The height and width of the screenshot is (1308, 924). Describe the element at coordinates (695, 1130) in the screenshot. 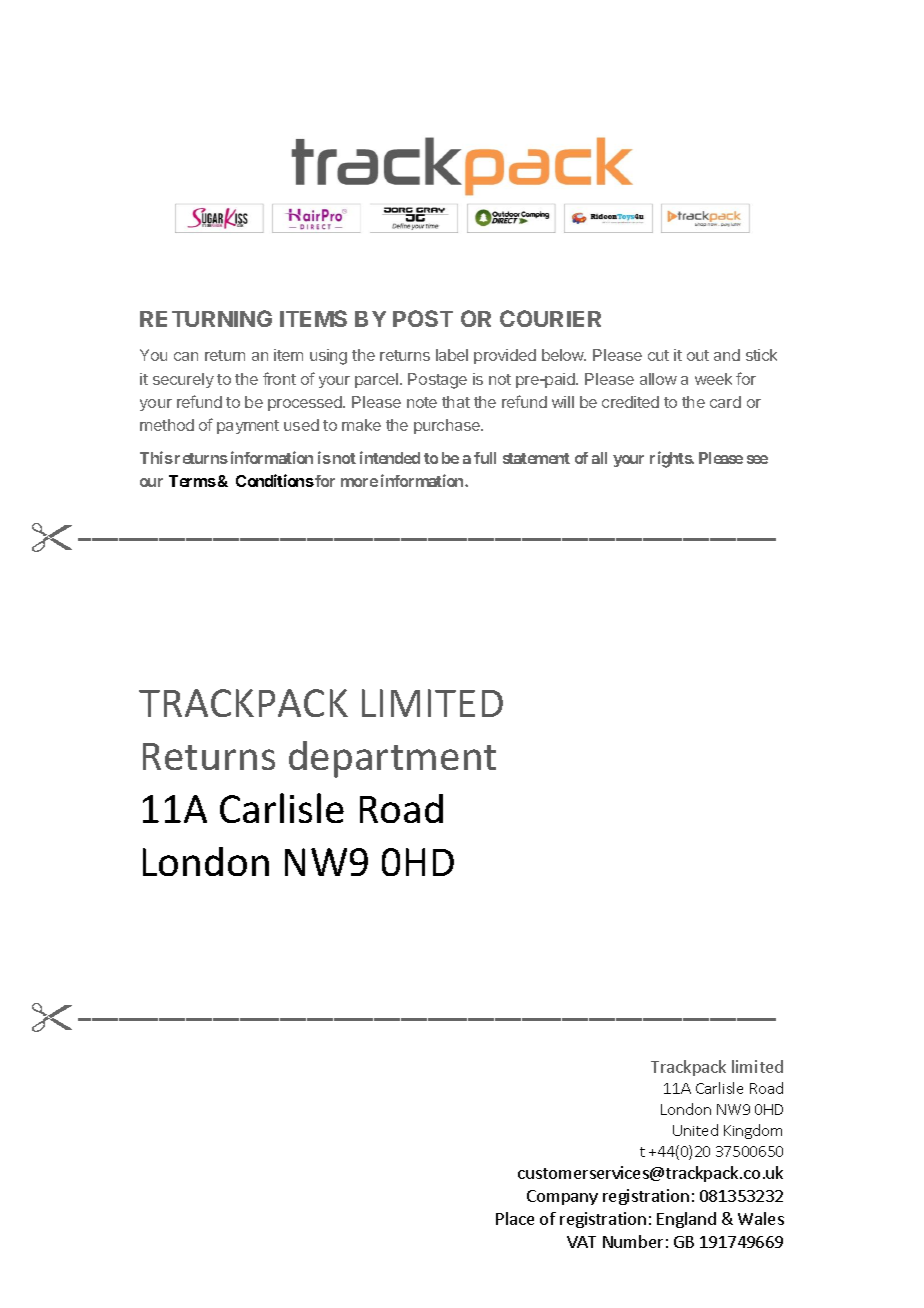

I see `United` at that location.
